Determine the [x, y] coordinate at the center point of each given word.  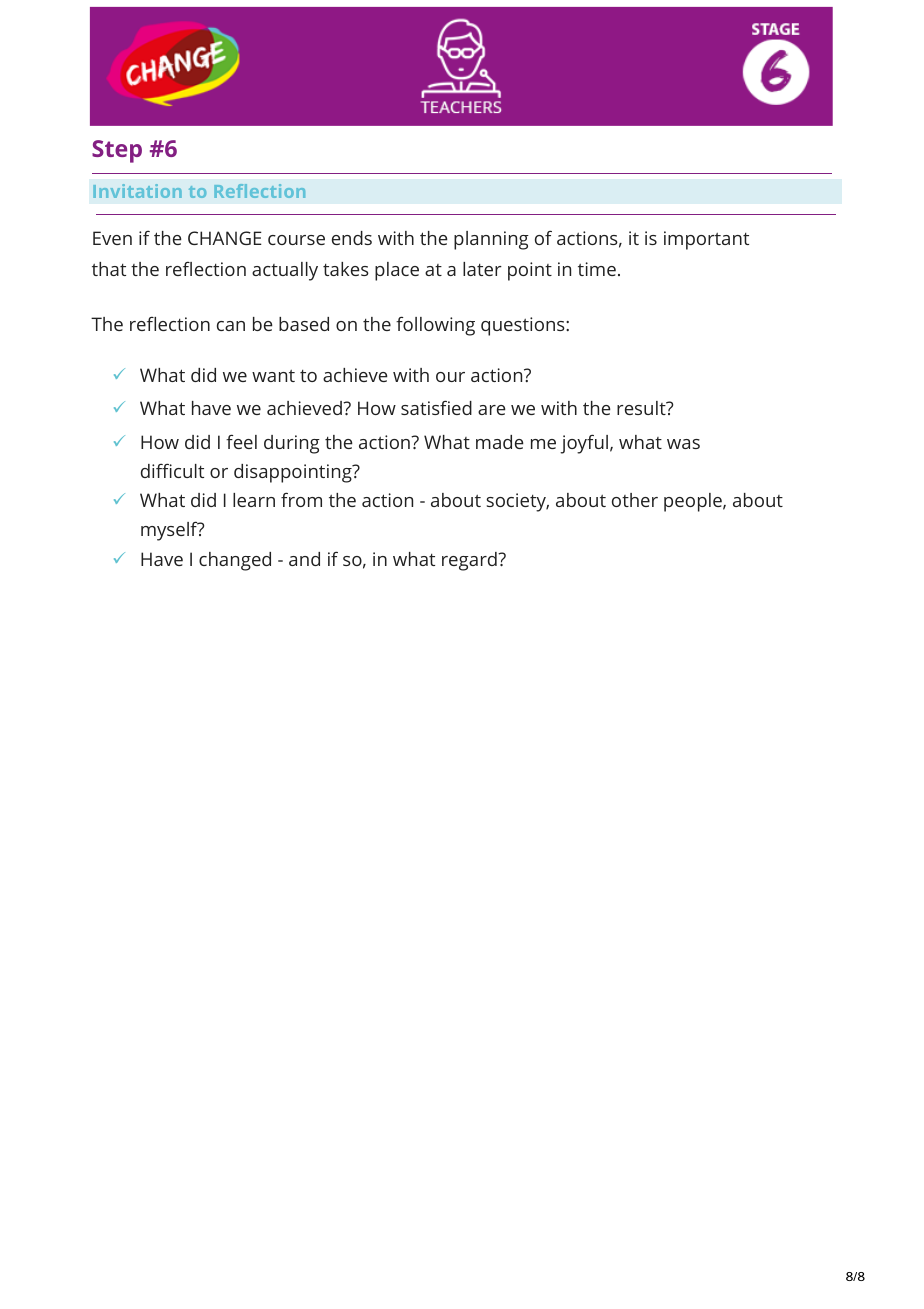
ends [352, 238]
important [706, 240]
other [635, 500]
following [435, 326]
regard [470, 561]
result [642, 408]
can [231, 326]
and [304, 559]
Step [117, 151]
